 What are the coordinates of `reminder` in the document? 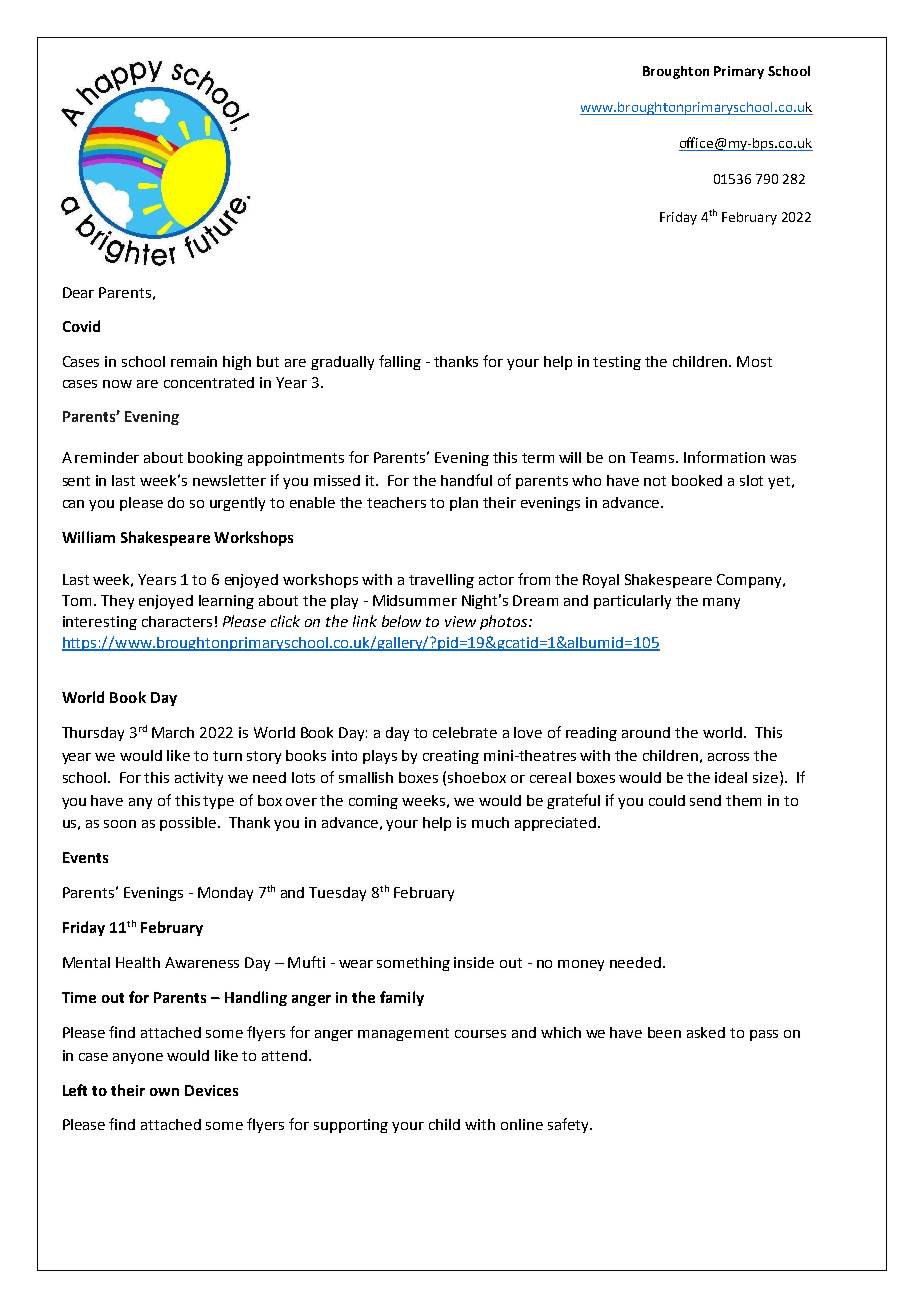 It's located at (107, 457).
